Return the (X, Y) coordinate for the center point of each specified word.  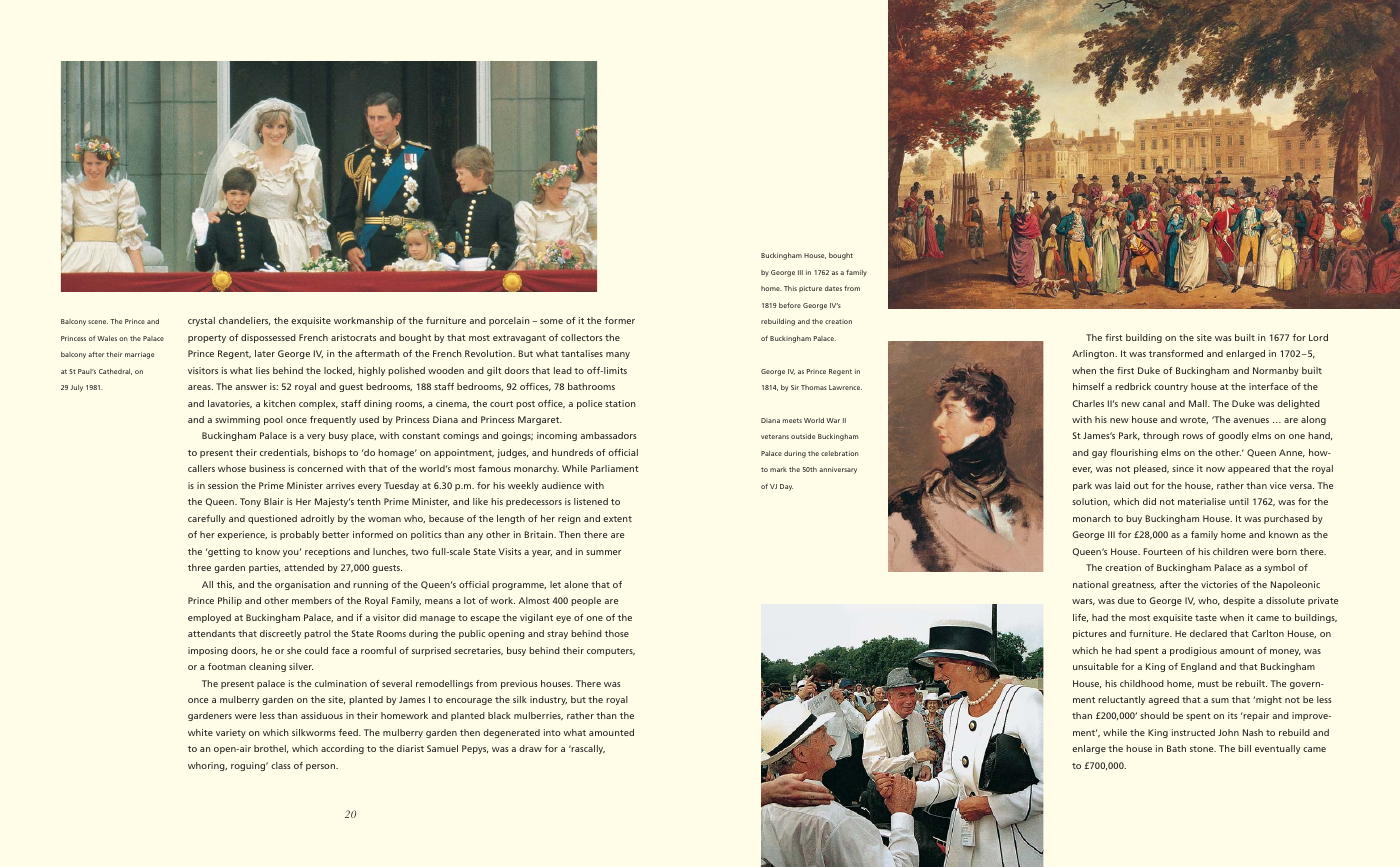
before (790, 305)
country (1171, 388)
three (199, 567)
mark (778, 469)
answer (251, 387)
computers (611, 652)
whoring (207, 766)
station (620, 403)
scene (98, 322)
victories (1219, 584)
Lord (1318, 337)
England (1199, 667)
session (223, 485)
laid (1122, 485)
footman (227, 666)
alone (576, 584)
